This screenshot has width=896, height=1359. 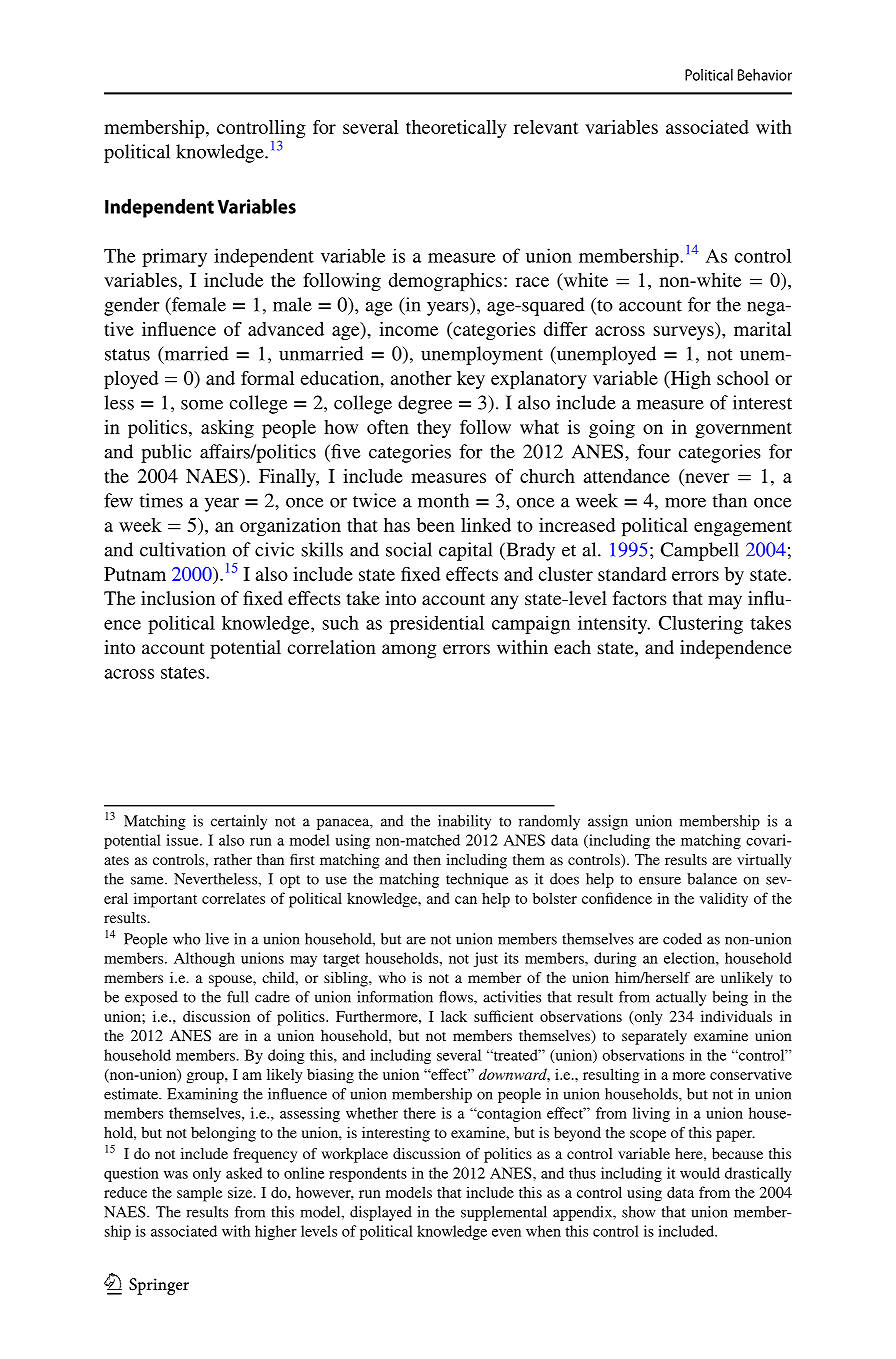 What do you see at coordinates (456, 129) in the screenshot?
I see `theoretically` at bounding box center [456, 129].
